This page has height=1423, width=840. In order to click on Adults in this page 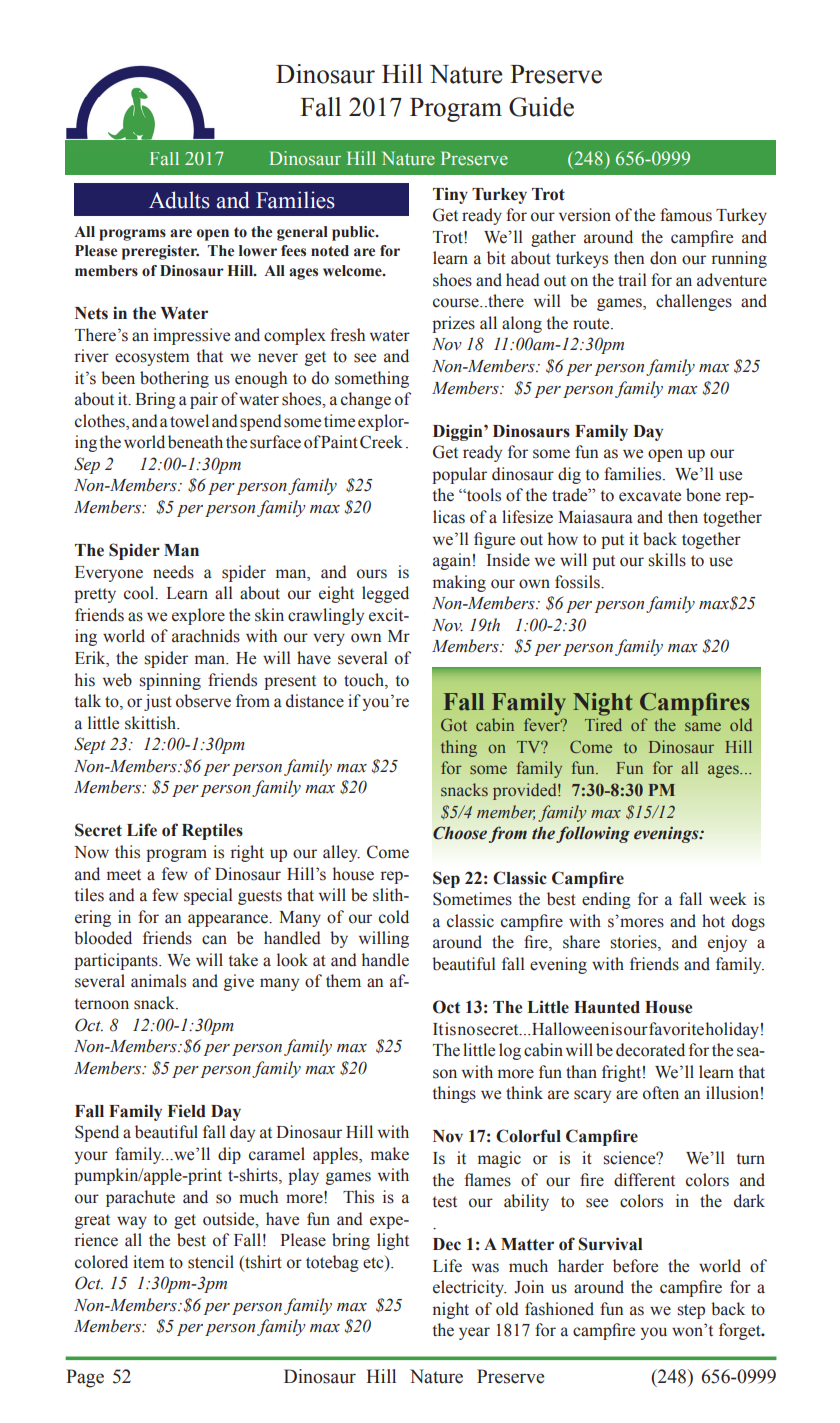, I will do `click(179, 200)`.
